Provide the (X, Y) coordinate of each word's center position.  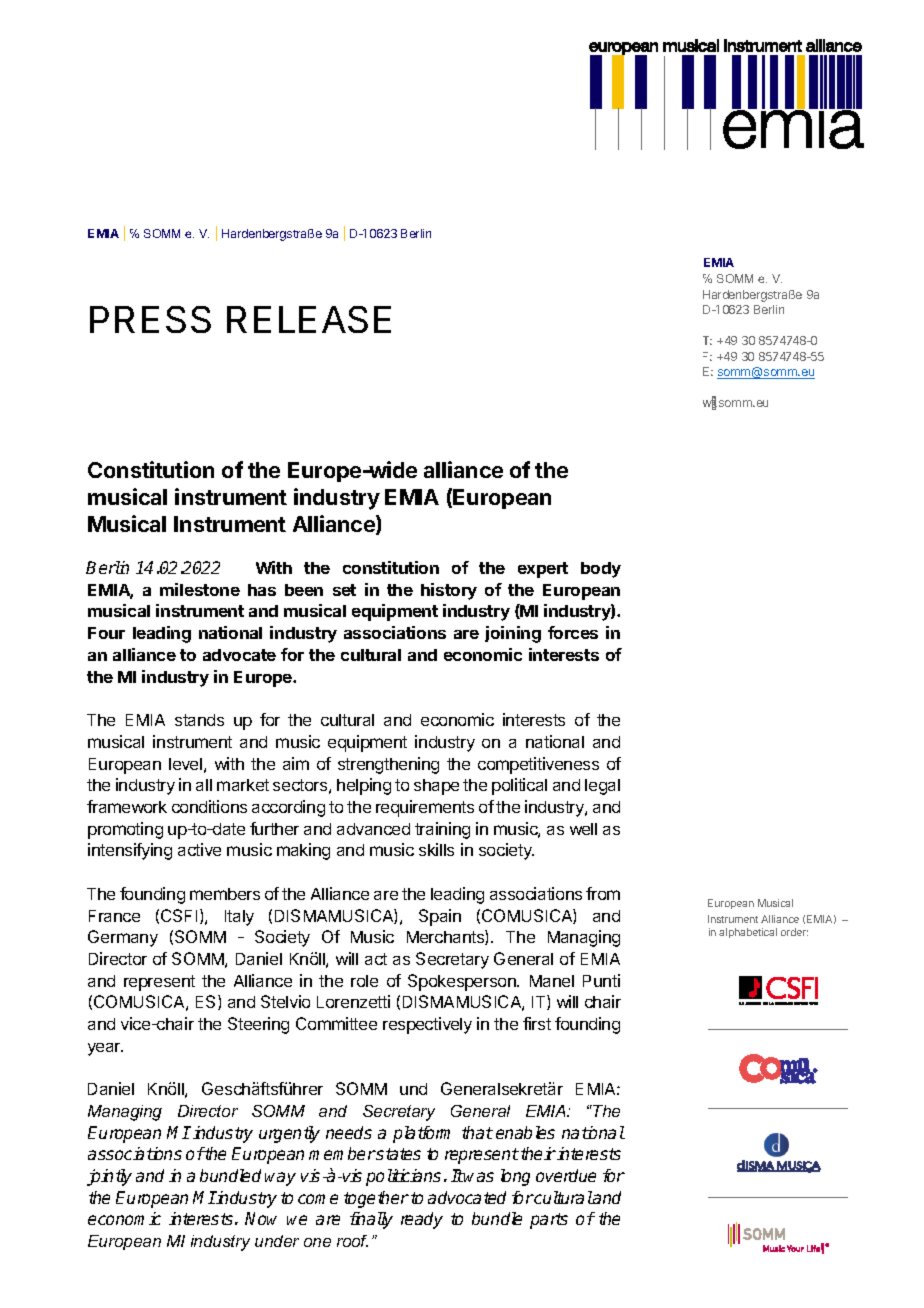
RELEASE (309, 319)
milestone (200, 589)
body (601, 570)
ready (422, 1220)
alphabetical (748, 933)
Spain (440, 917)
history (449, 591)
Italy (239, 918)
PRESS (150, 319)
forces (573, 632)
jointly (109, 1177)
